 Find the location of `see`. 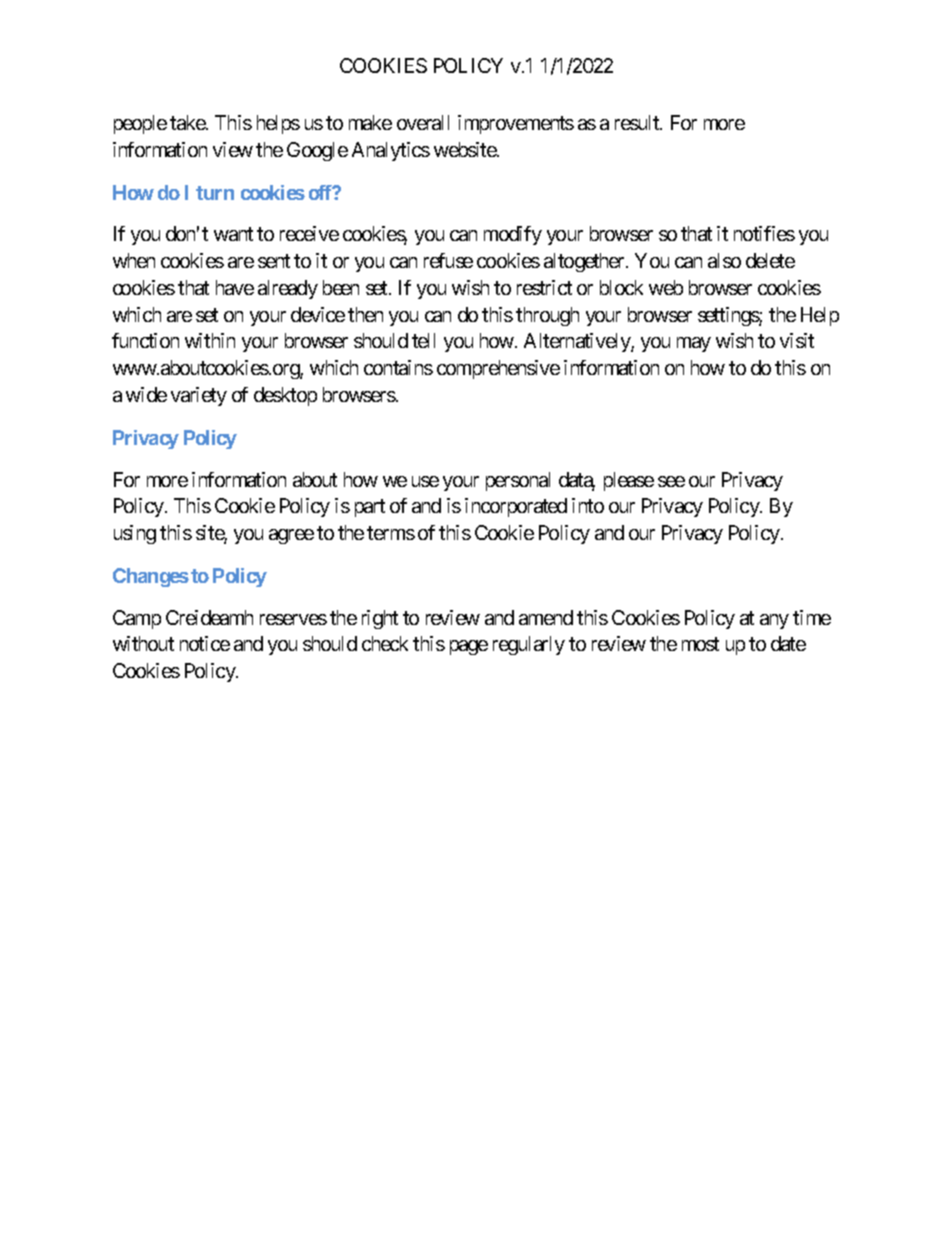

see is located at coordinates (671, 481).
